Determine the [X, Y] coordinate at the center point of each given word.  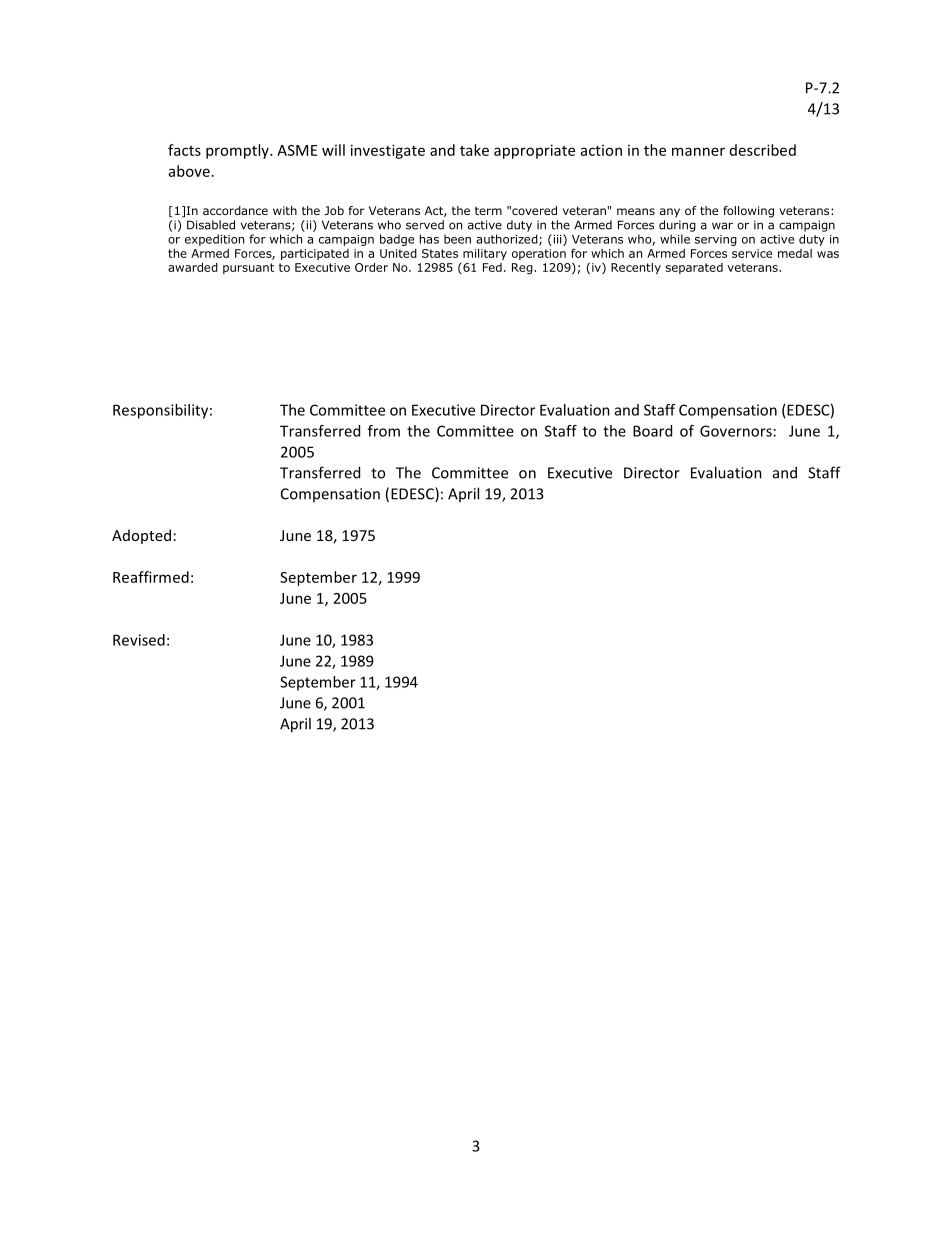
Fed [492, 267]
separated [694, 268]
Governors [736, 431]
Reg [523, 268]
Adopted [141, 536]
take [474, 150]
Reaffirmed [151, 577]
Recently [636, 268]
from [384, 431]
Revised [139, 640]
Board [652, 431]
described [763, 150]
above [189, 171]
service [752, 253]
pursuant [248, 268]
